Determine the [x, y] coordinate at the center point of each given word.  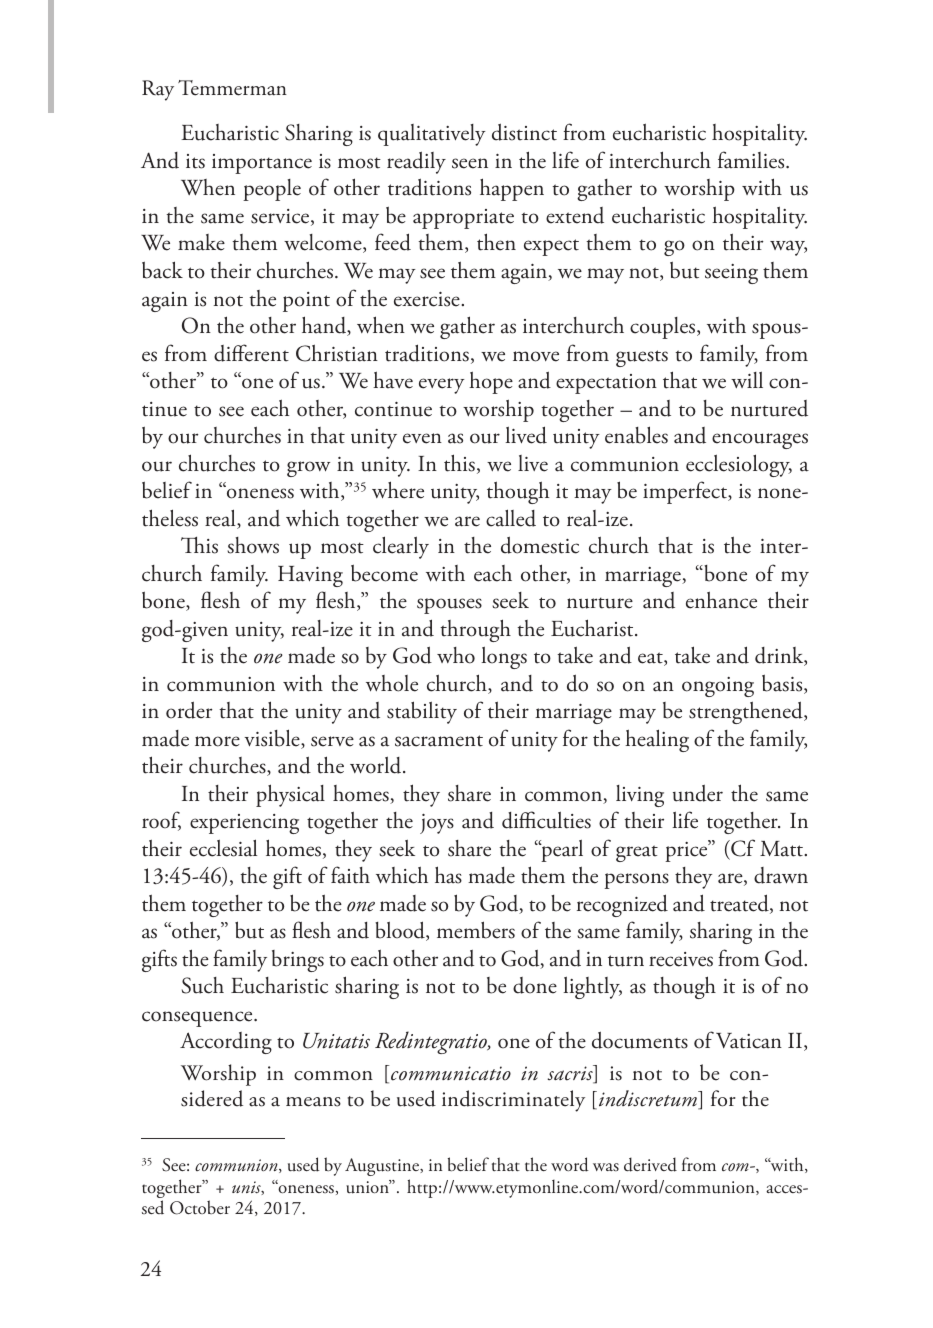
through [475, 630]
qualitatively [432, 135]
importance [262, 164]
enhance [721, 600]
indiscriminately [513, 1101]
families [752, 160]
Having [310, 576]
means [313, 1102]
